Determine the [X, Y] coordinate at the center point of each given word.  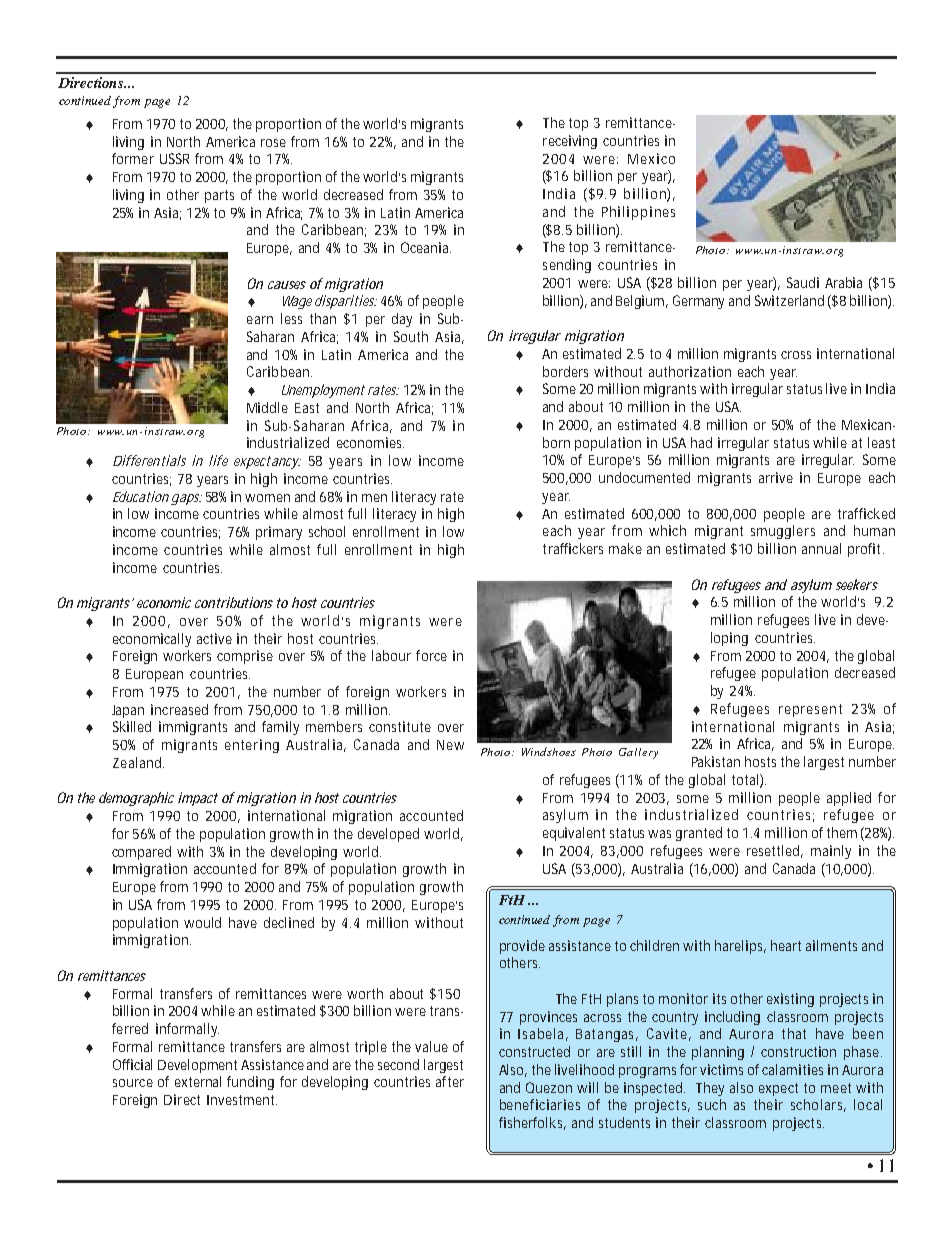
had [701, 442]
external [198, 1081]
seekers [857, 584]
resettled [775, 851]
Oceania [426, 247]
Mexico [651, 158]
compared [141, 853]
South [411, 336]
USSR [174, 158]
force [431, 655]
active [214, 638]
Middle [267, 407]
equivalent [574, 834]
